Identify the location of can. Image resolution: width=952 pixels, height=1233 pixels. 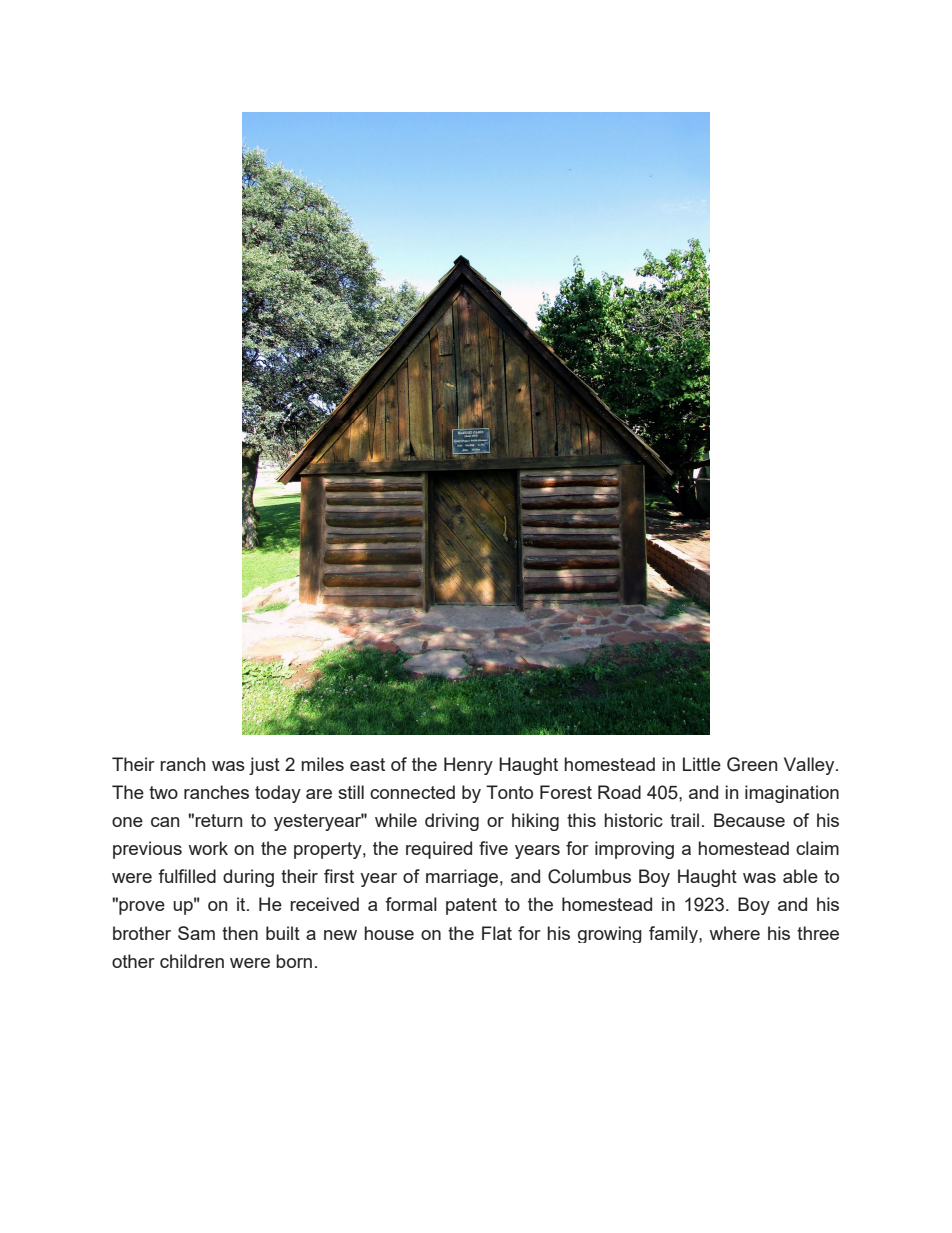
(165, 822).
